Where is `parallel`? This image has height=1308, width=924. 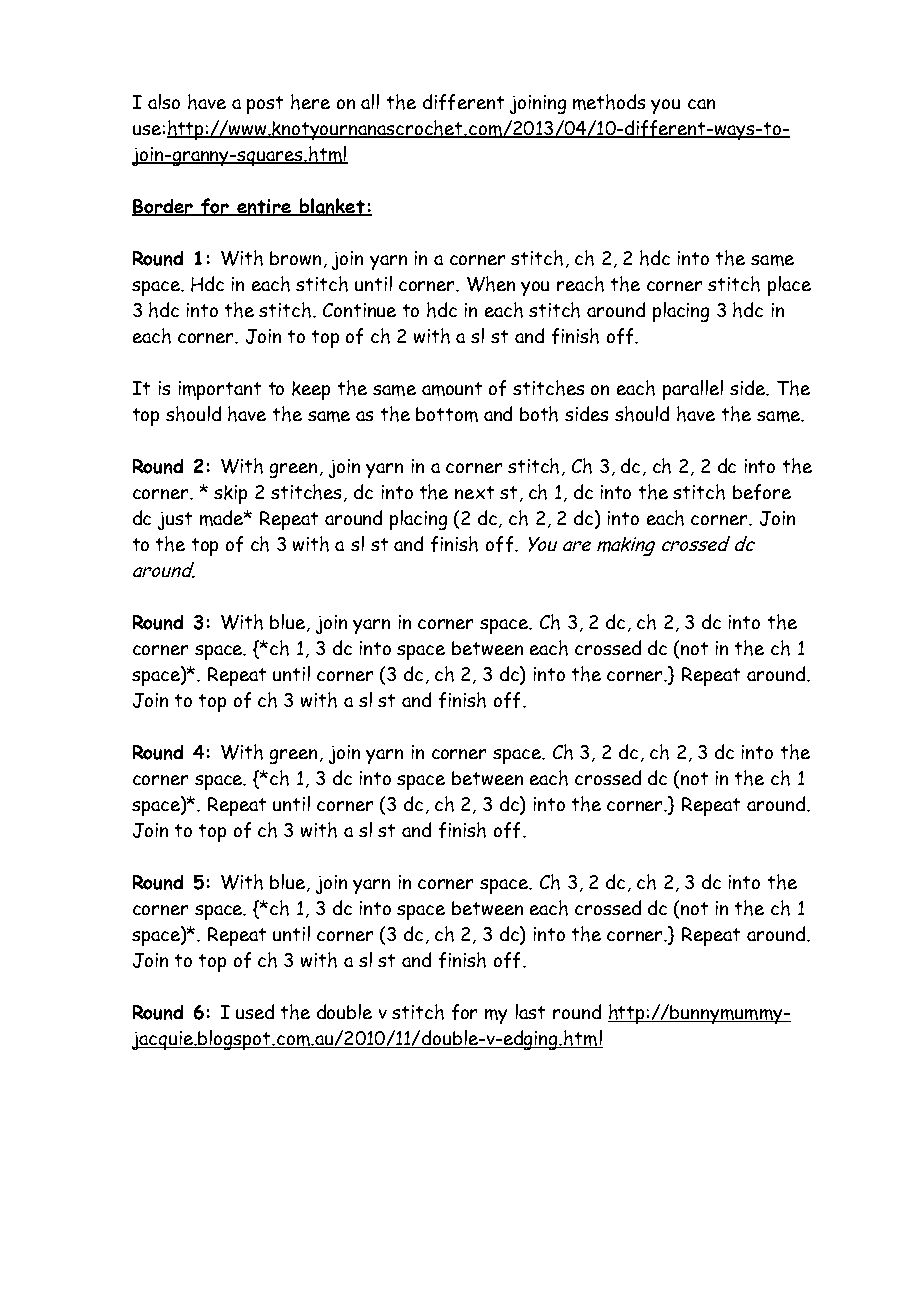 parallel is located at coordinates (693, 390).
